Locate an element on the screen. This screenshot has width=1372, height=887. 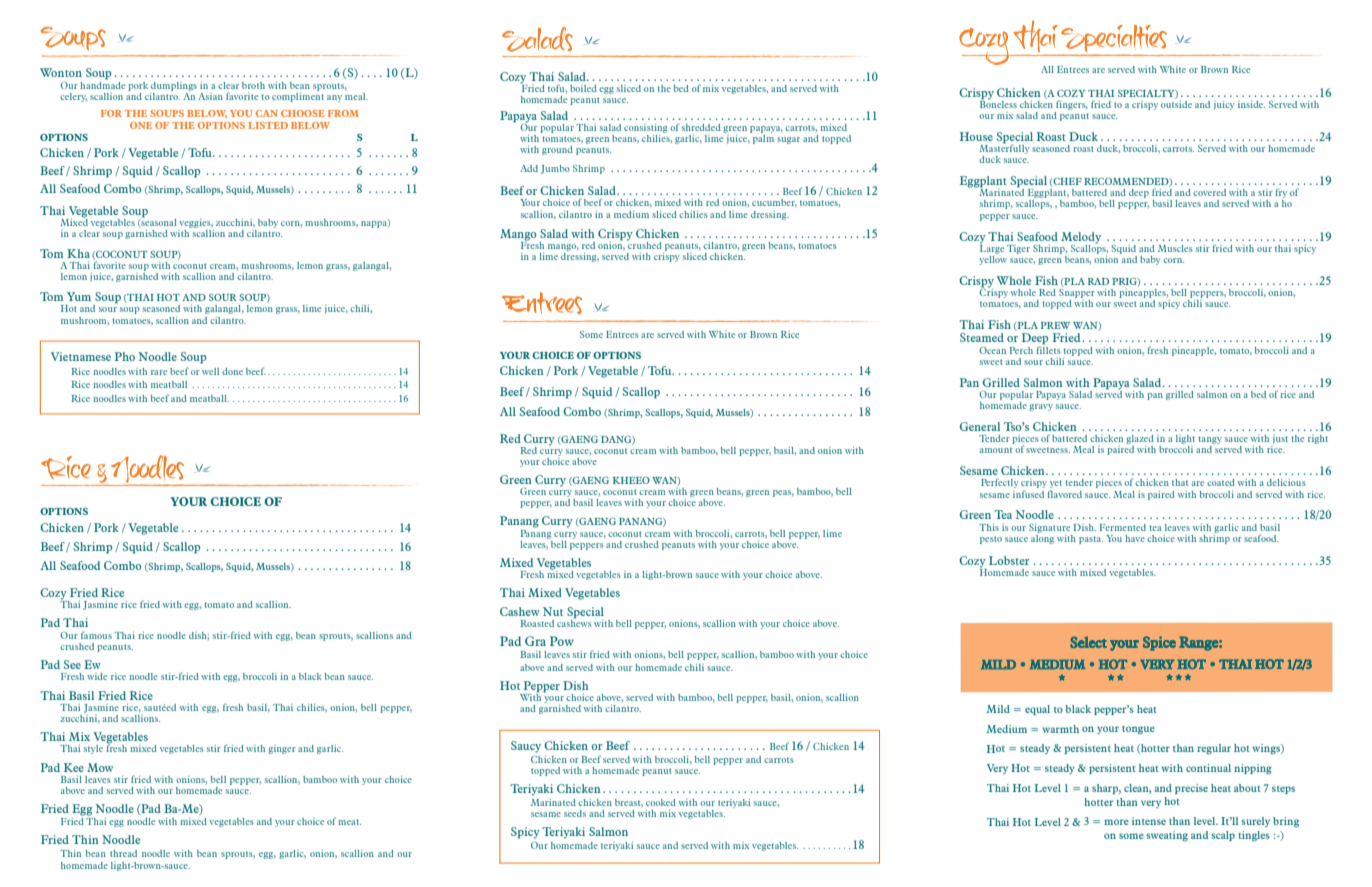
have is located at coordinates (1135, 538).
